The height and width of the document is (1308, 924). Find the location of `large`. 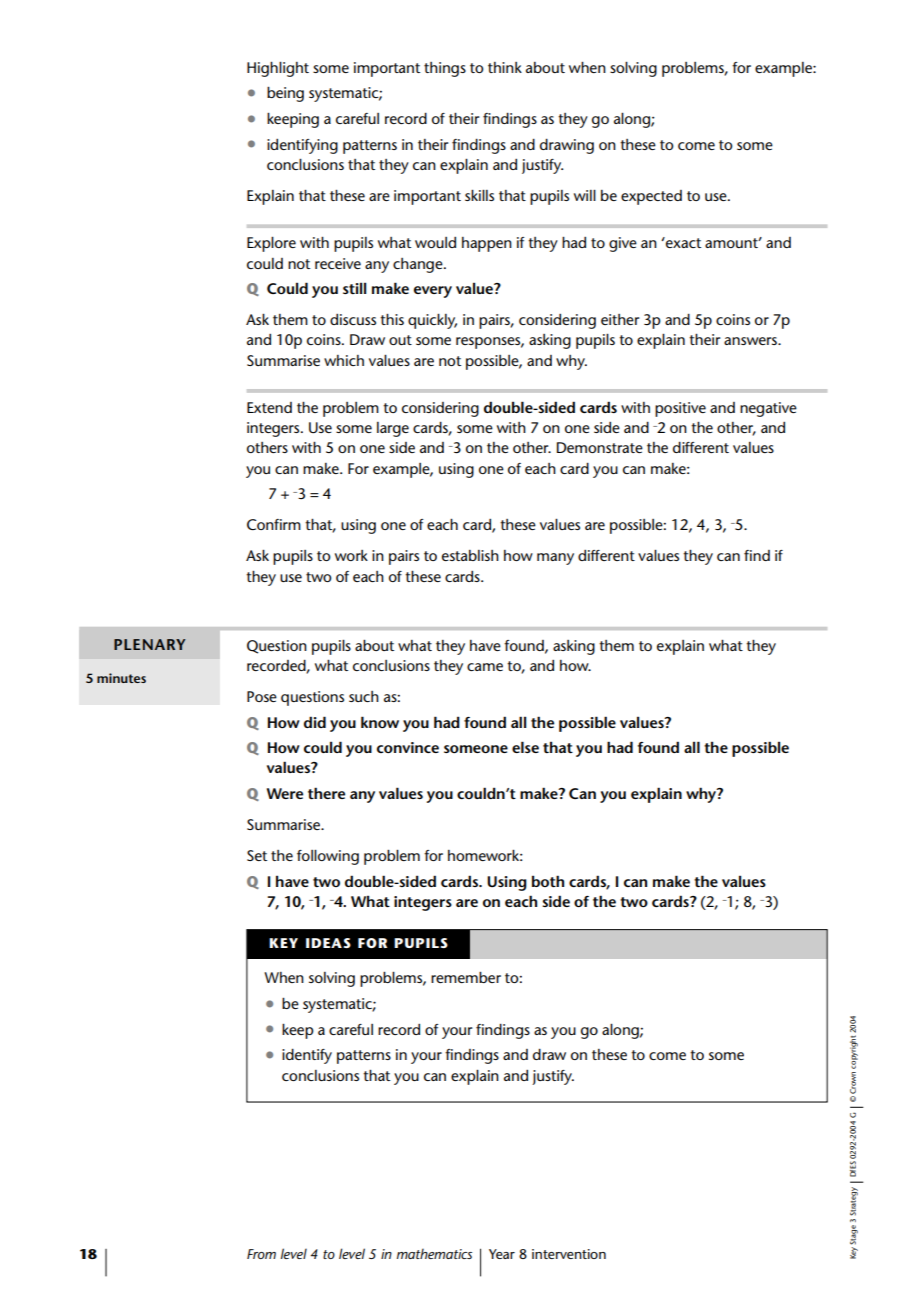

large is located at coordinates (393, 429).
